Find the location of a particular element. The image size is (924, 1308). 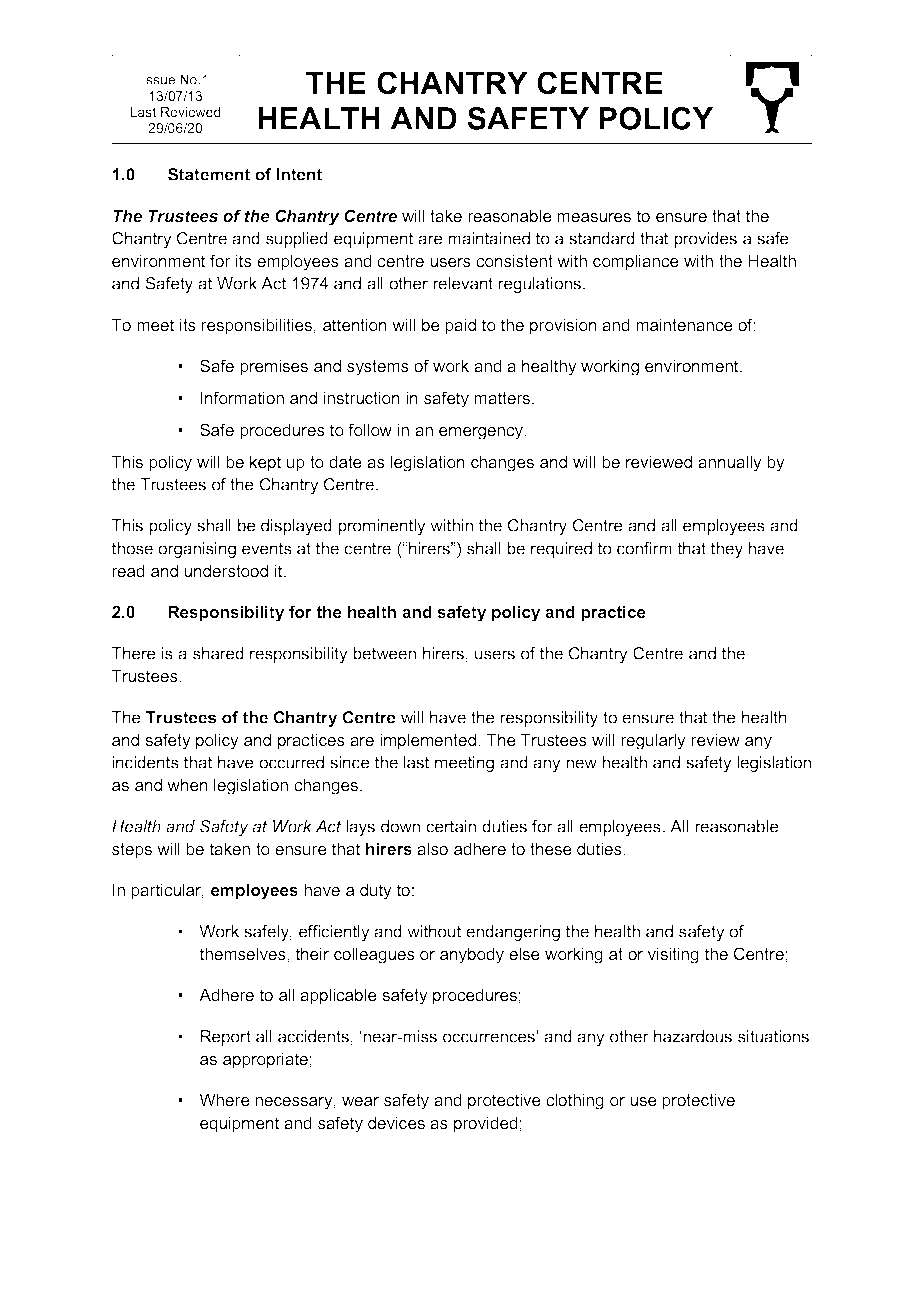

emergency is located at coordinates (482, 433).
